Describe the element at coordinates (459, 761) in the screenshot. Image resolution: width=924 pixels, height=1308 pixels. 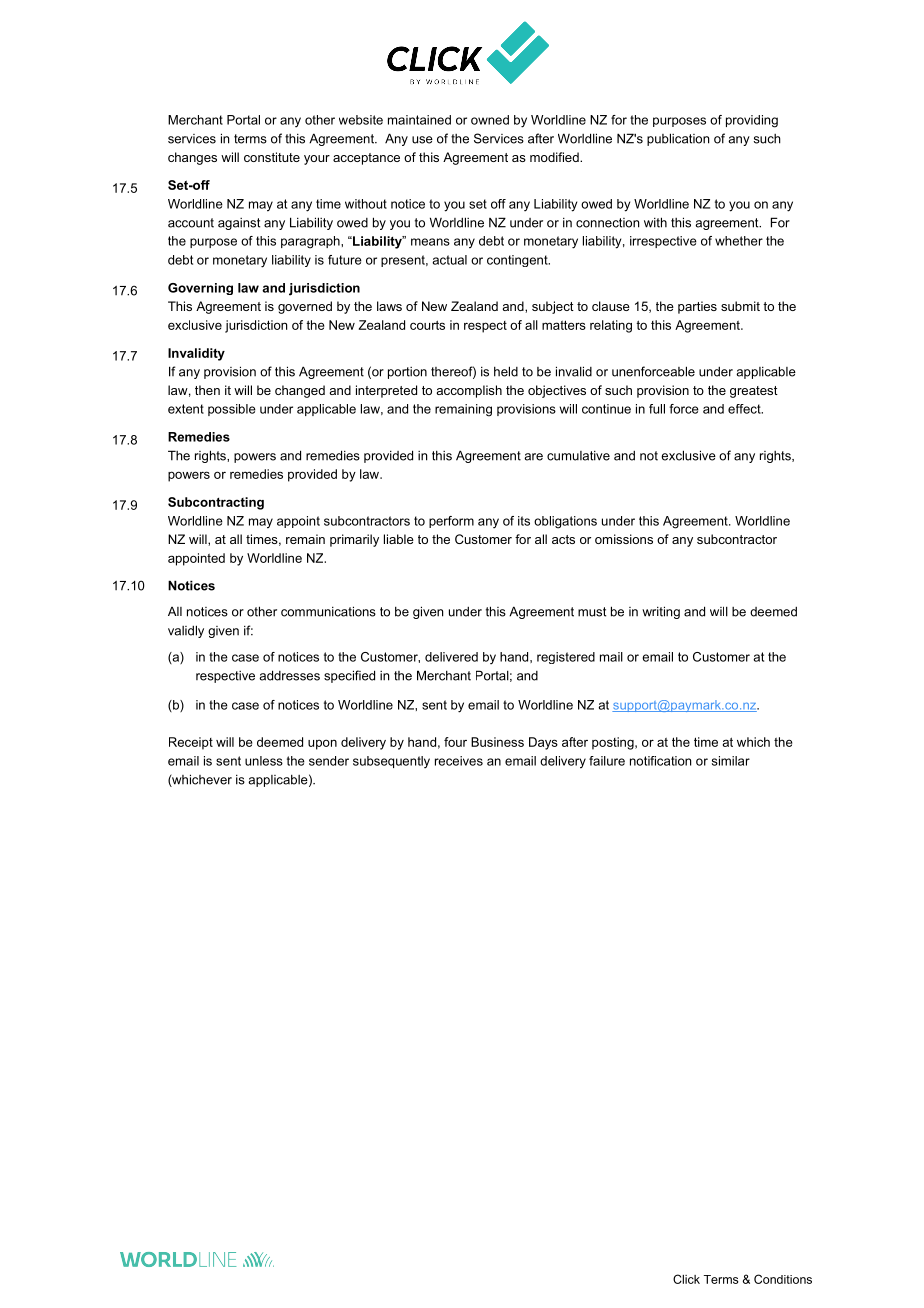
I see `receives` at that location.
